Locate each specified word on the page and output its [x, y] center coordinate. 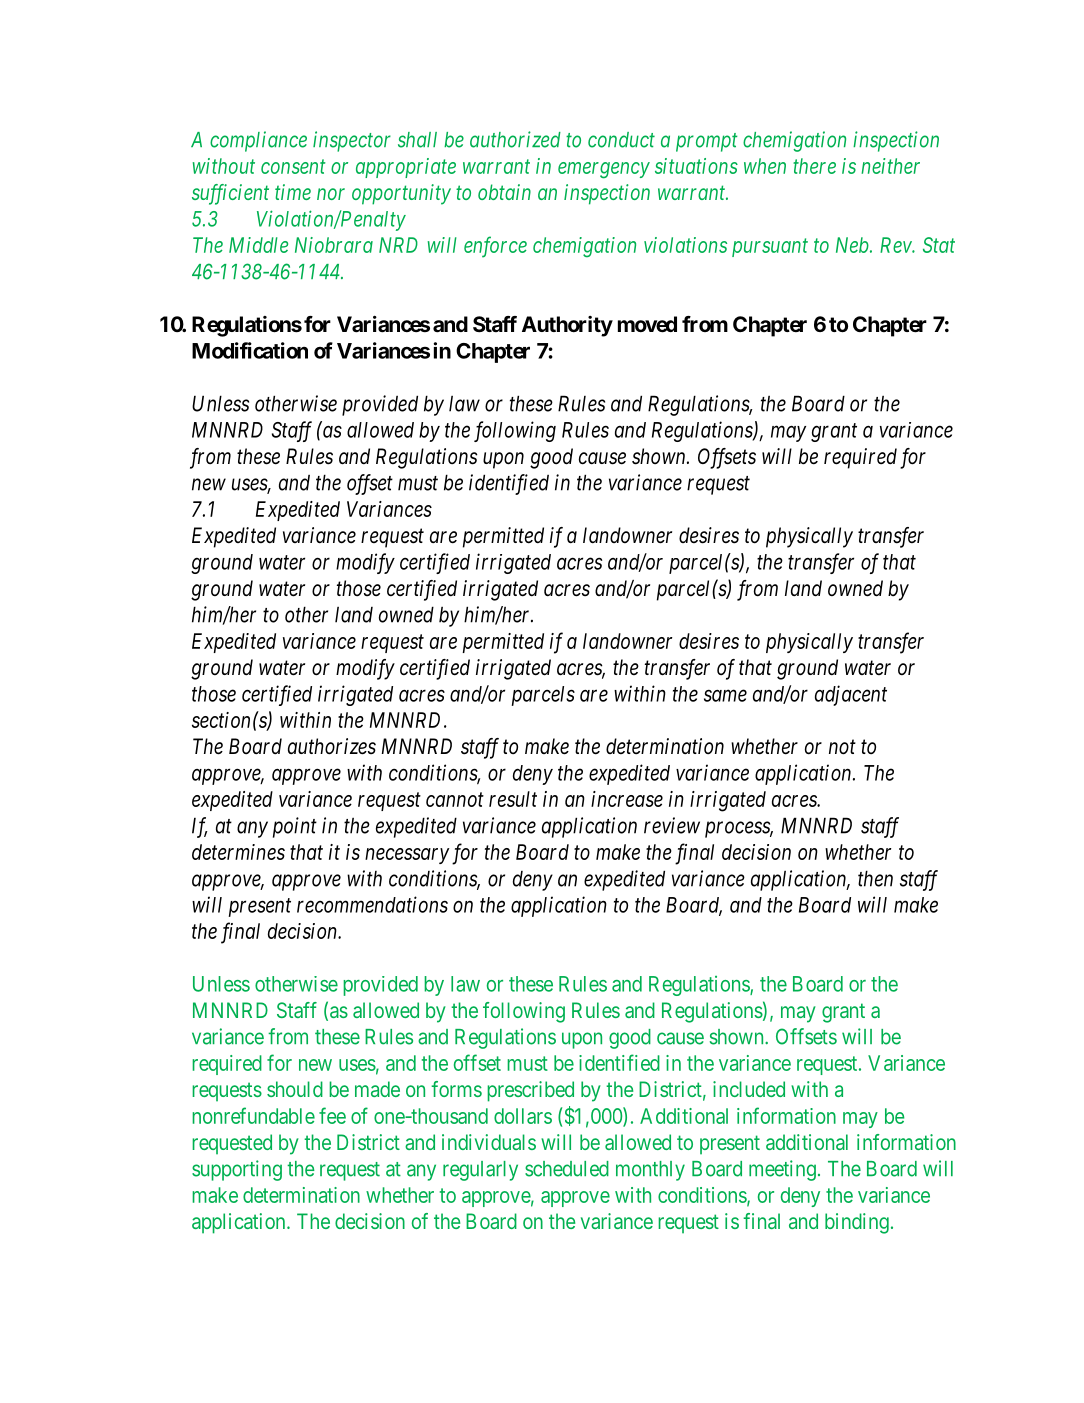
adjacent [851, 695]
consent [293, 167]
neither [890, 166]
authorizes [332, 746]
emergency [604, 170]
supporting [237, 1170]
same [725, 696]
